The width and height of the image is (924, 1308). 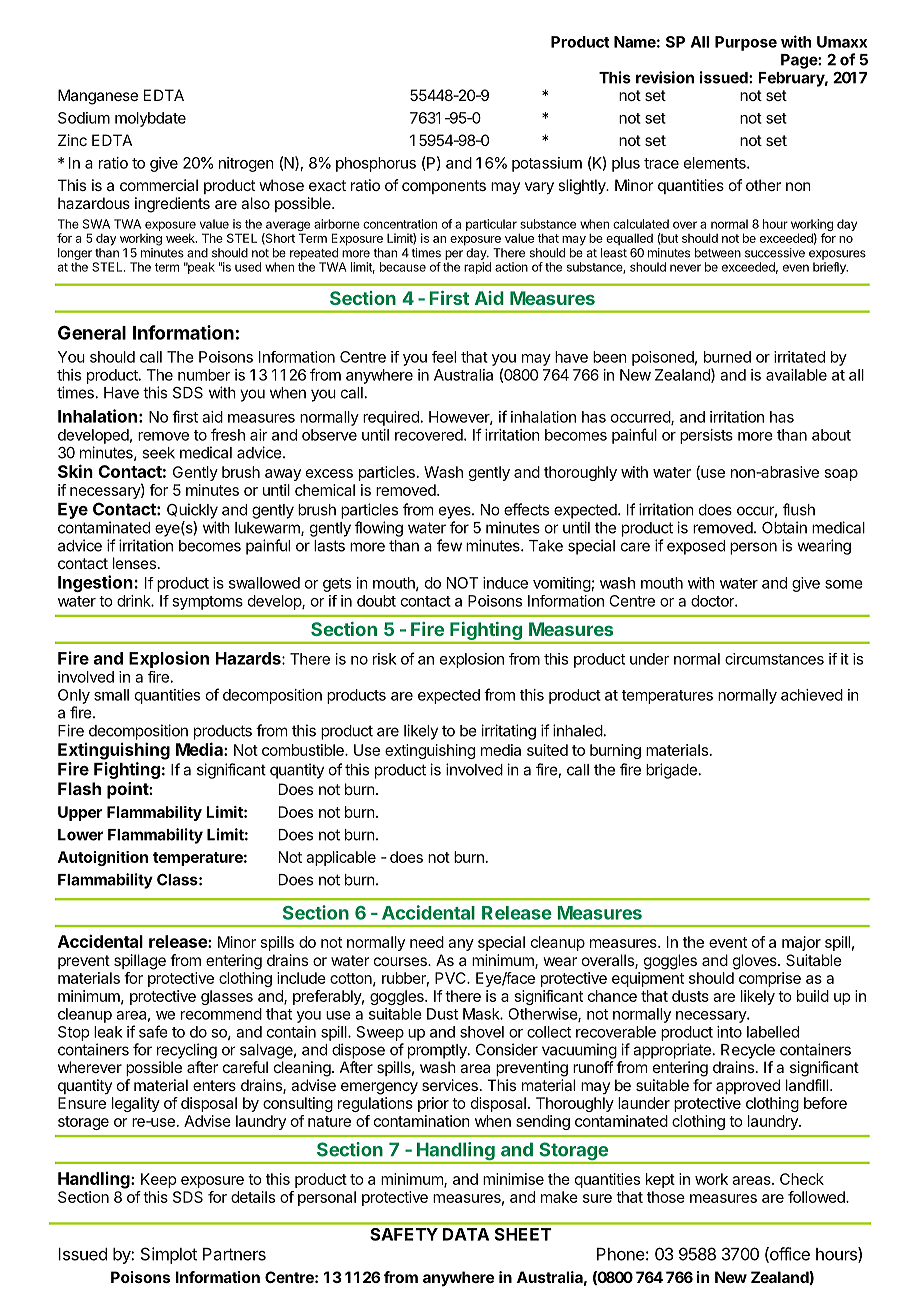 I want to click on Simplot, so click(x=169, y=1255).
